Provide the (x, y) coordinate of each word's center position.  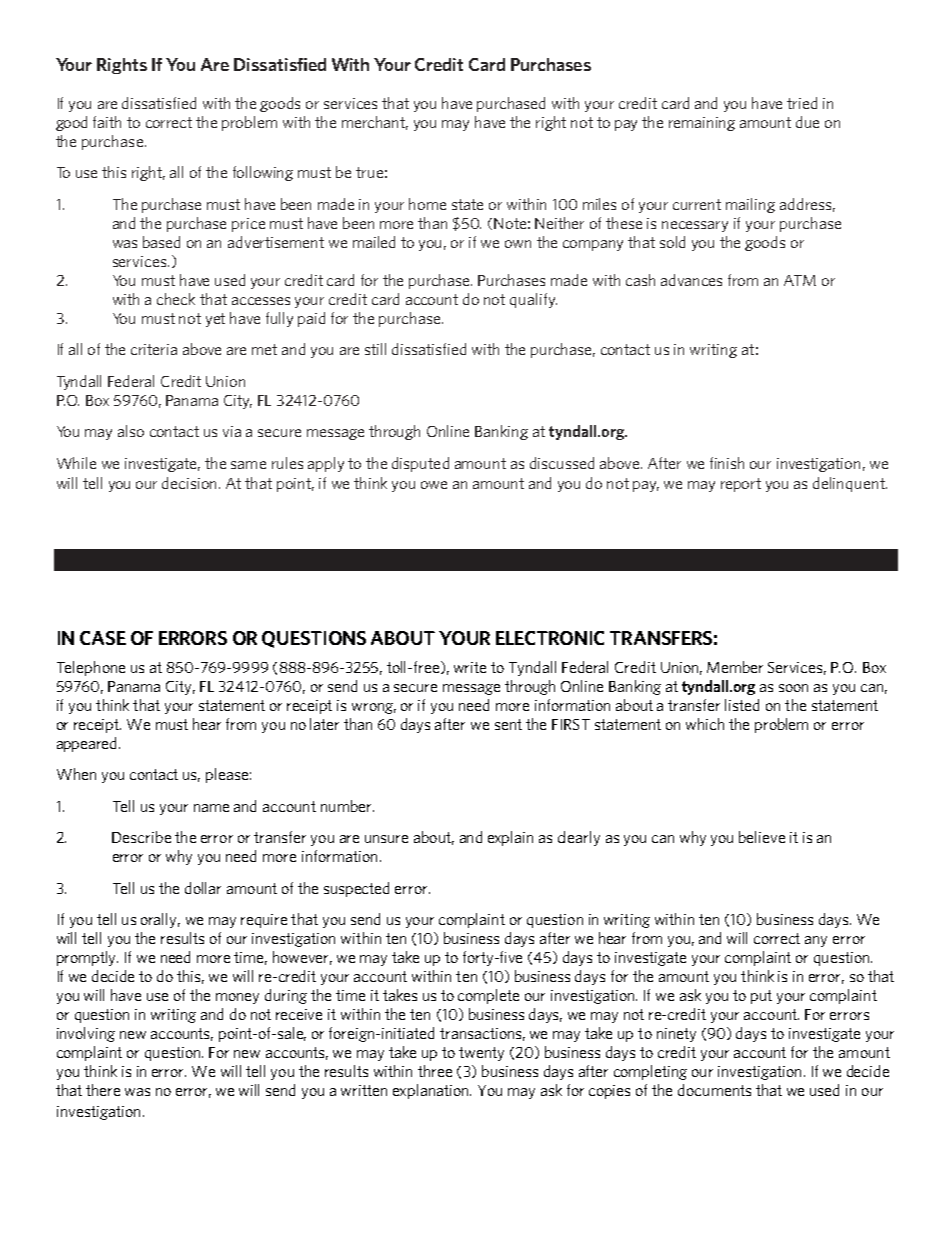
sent (508, 724)
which (705, 724)
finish (727, 463)
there (103, 1090)
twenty (481, 1054)
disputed (420, 464)
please (227, 775)
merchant (375, 123)
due (807, 122)
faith (107, 122)
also (131, 431)
